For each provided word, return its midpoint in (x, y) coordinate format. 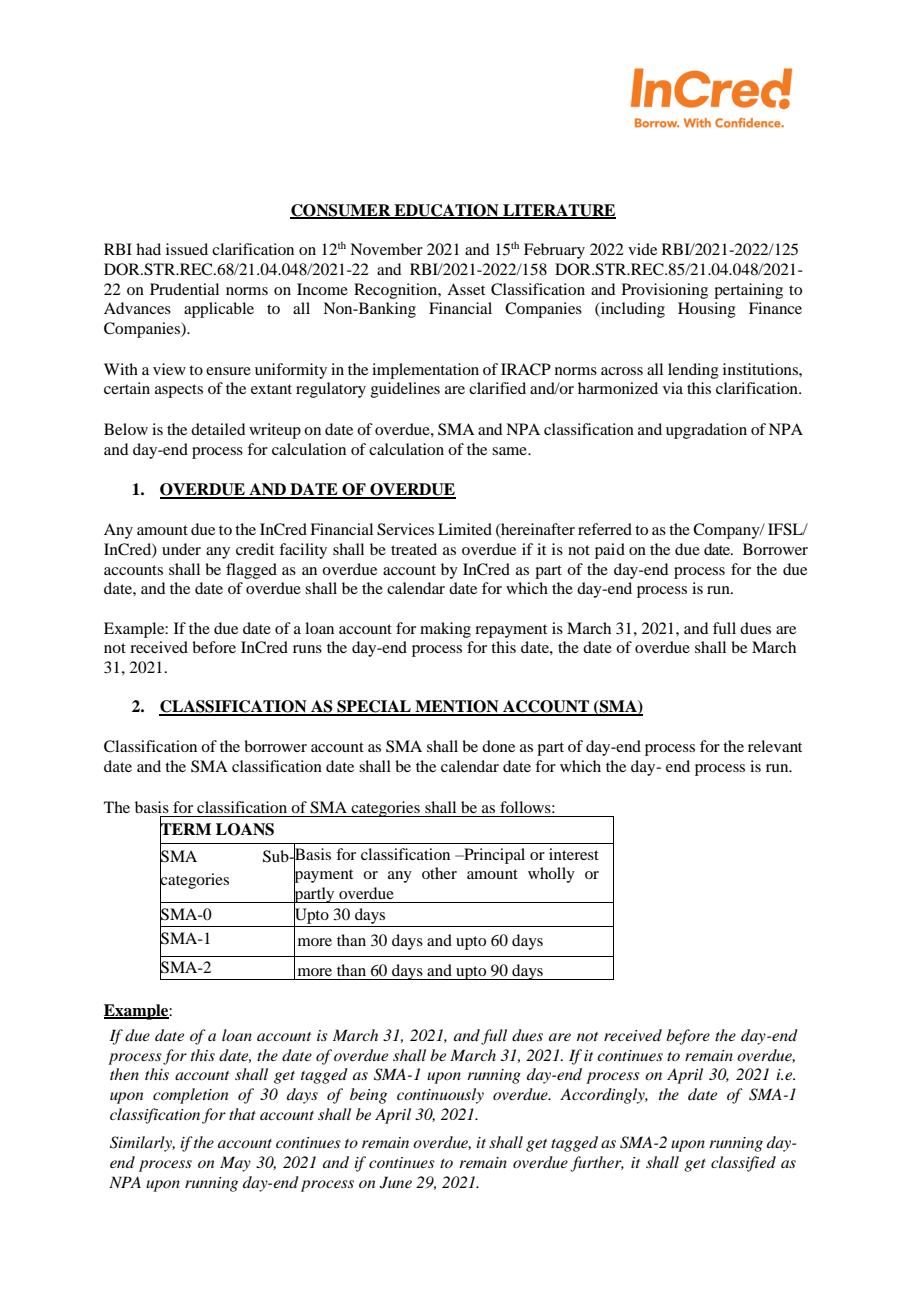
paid (610, 551)
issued (187, 249)
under (181, 549)
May (235, 1164)
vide (642, 249)
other (439, 873)
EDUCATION (446, 211)
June (396, 1182)
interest (574, 854)
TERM (185, 829)
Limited (465, 529)
